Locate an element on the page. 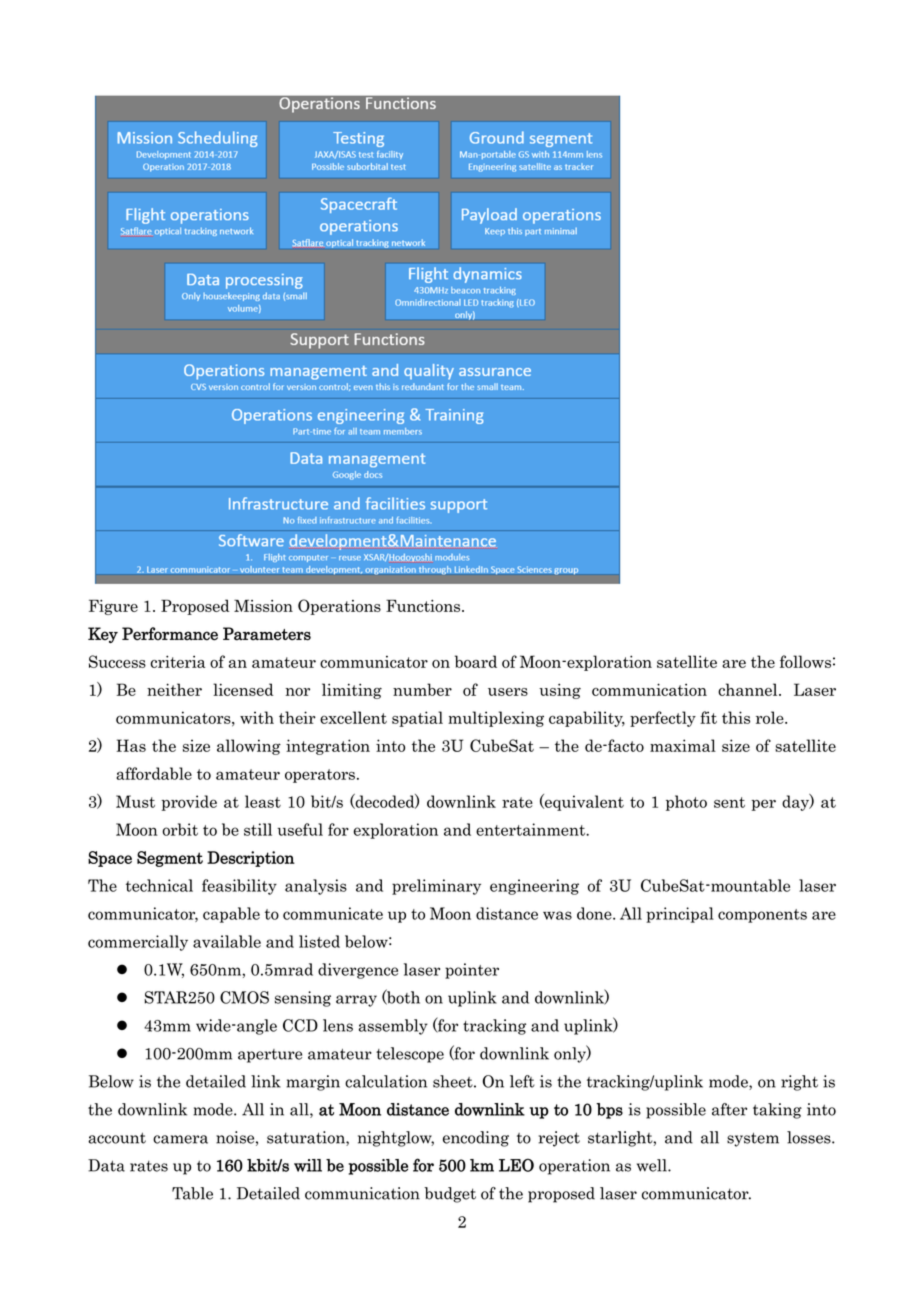 Image resolution: width=924 pixels, height=1308 pixels. components is located at coordinates (762, 916).
